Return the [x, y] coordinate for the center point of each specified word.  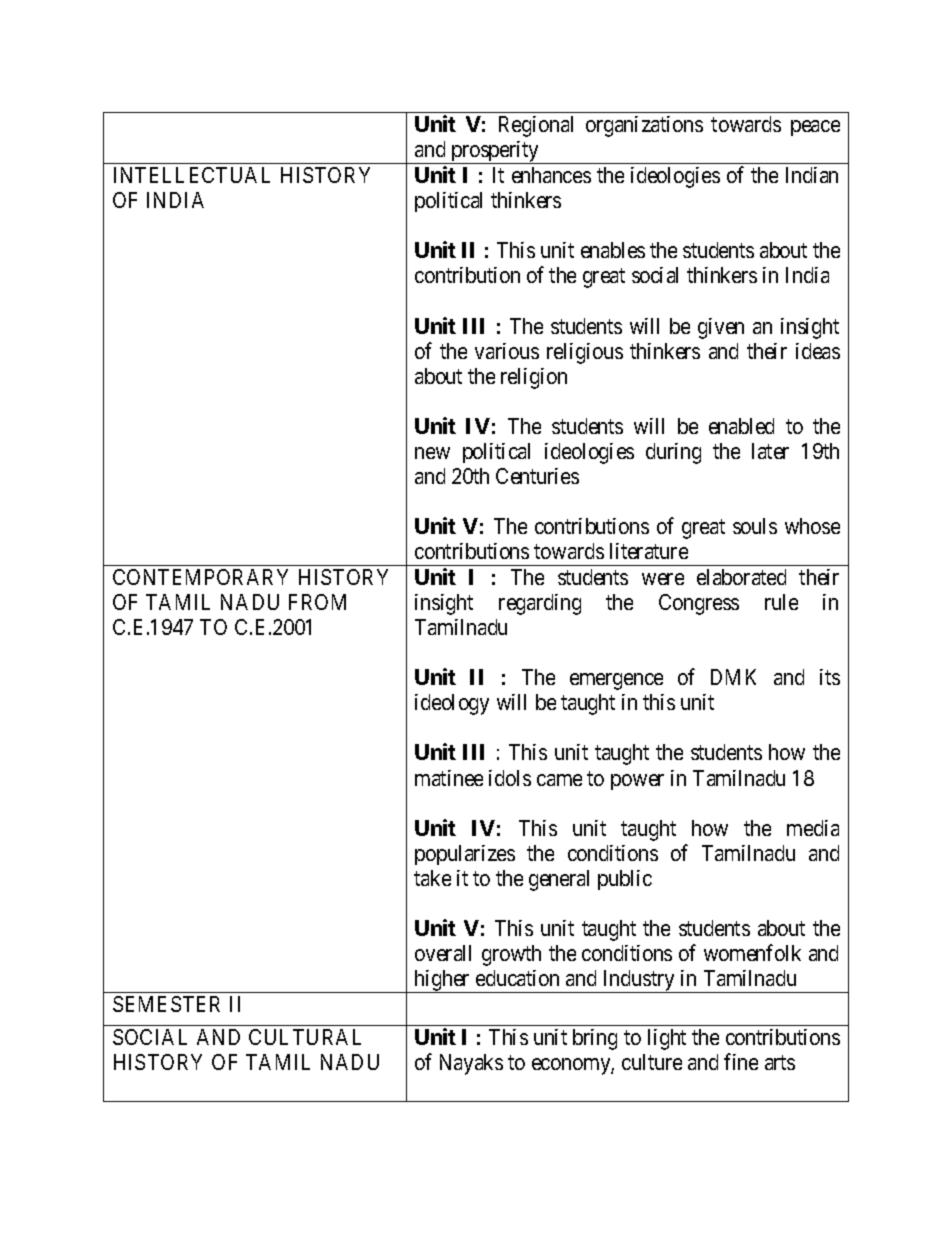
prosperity [495, 152]
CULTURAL [305, 1037]
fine [741, 1061]
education [517, 978]
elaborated [741, 577]
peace [815, 128]
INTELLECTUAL [192, 175]
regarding [540, 604]
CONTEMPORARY [200, 577]
